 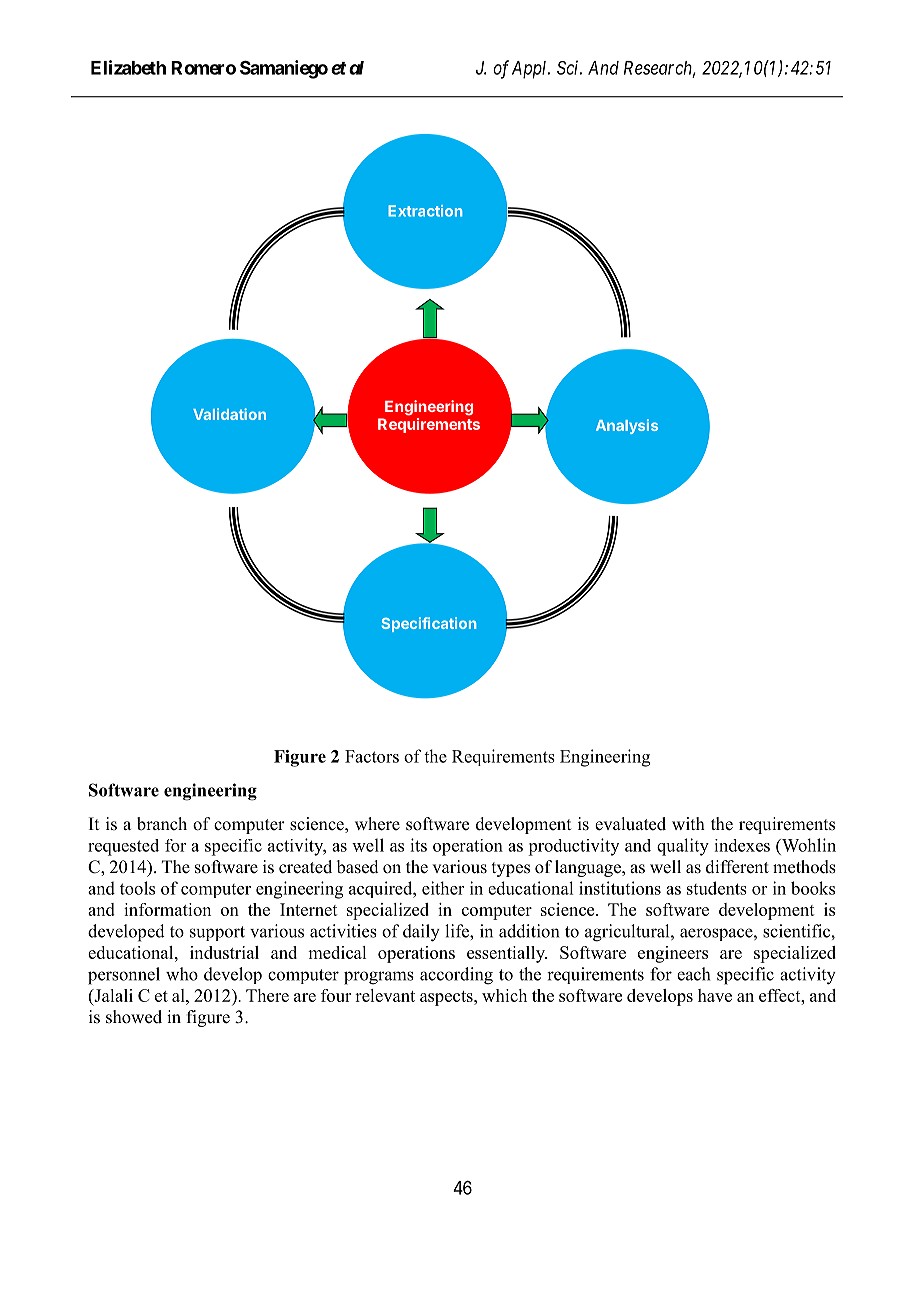 I want to click on Factors, so click(x=372, y=756).
